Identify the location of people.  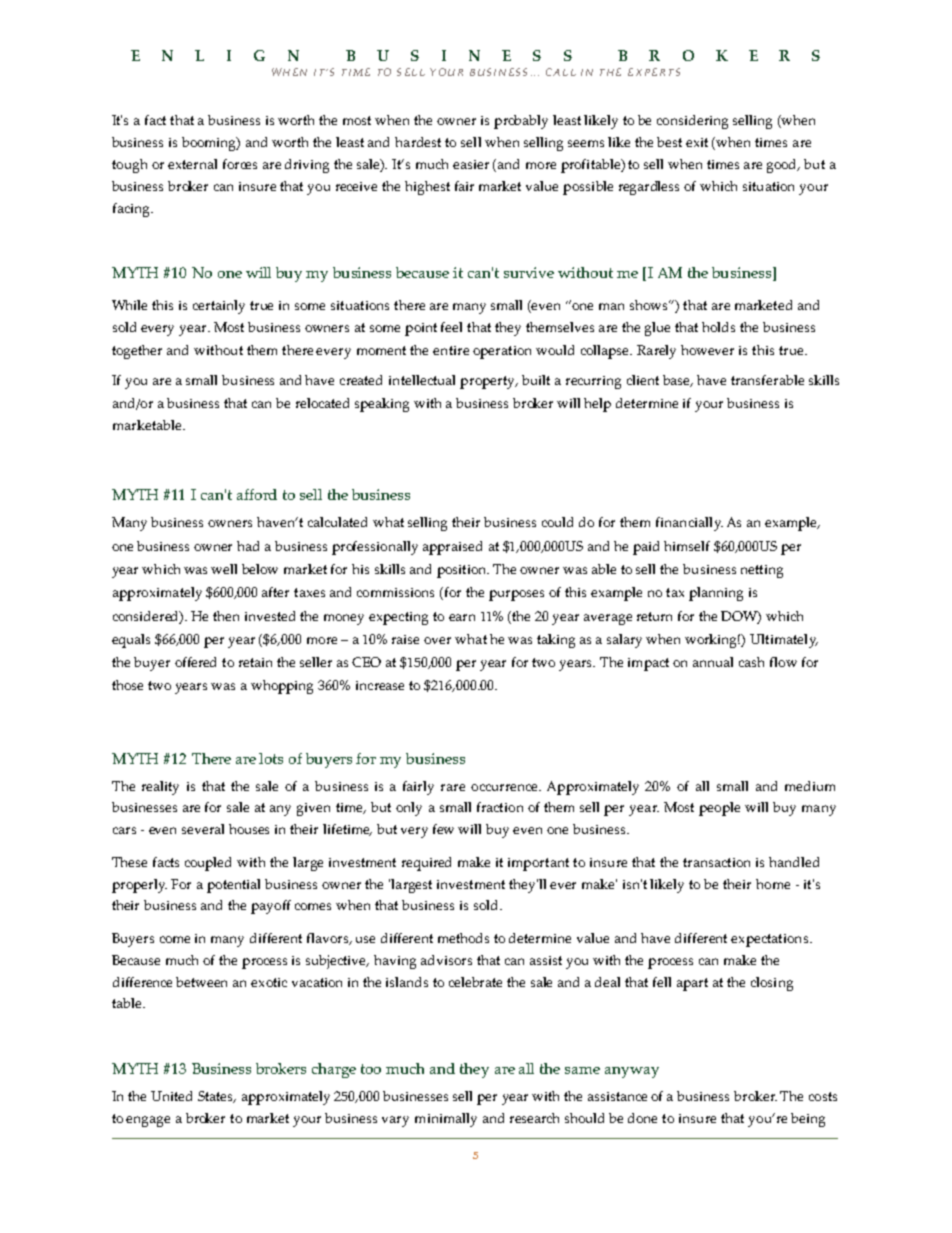
(719, 809).
